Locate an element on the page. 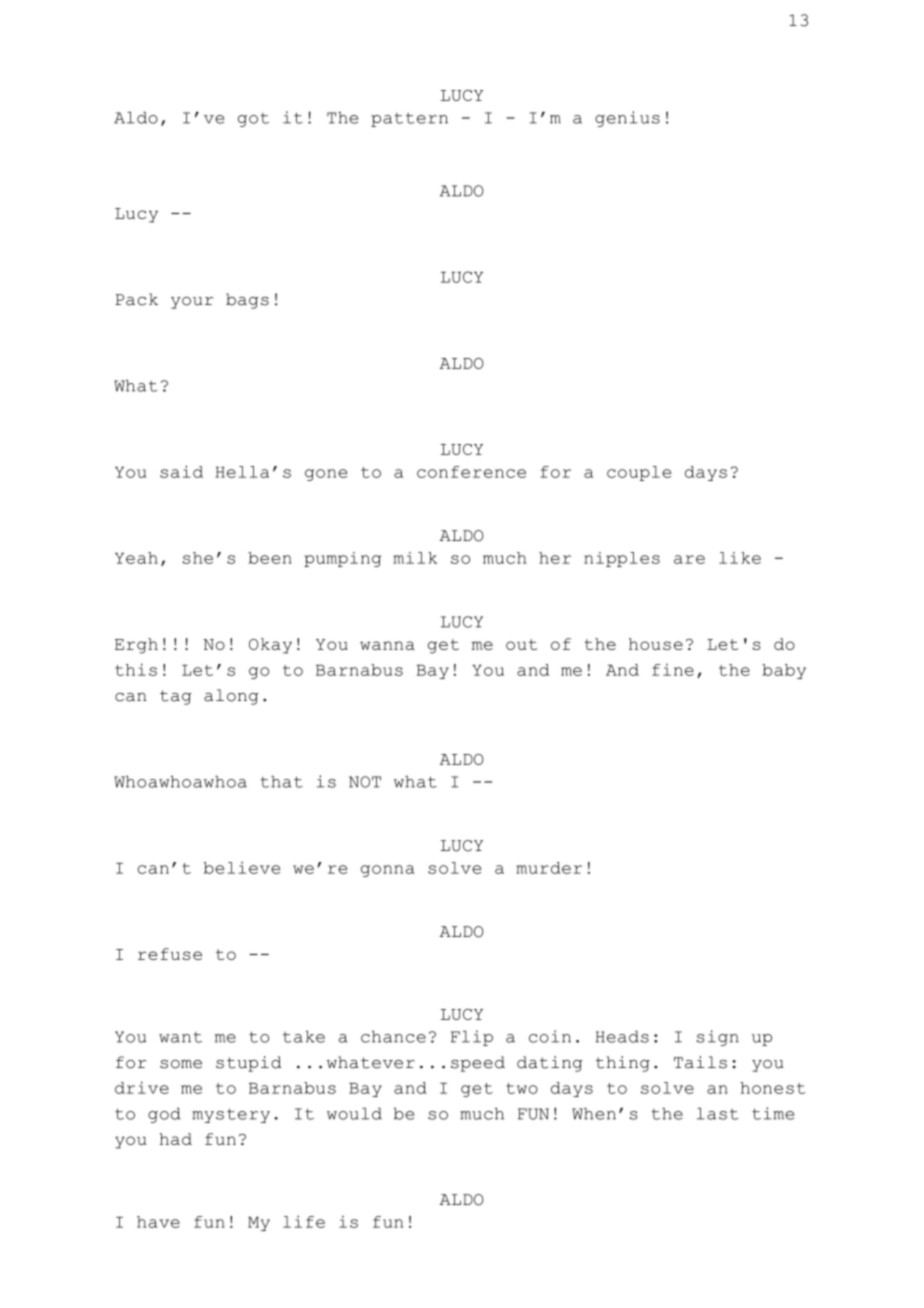 The width and height of the page is (924, 1308). genius is located at coordinates (627, 119).
